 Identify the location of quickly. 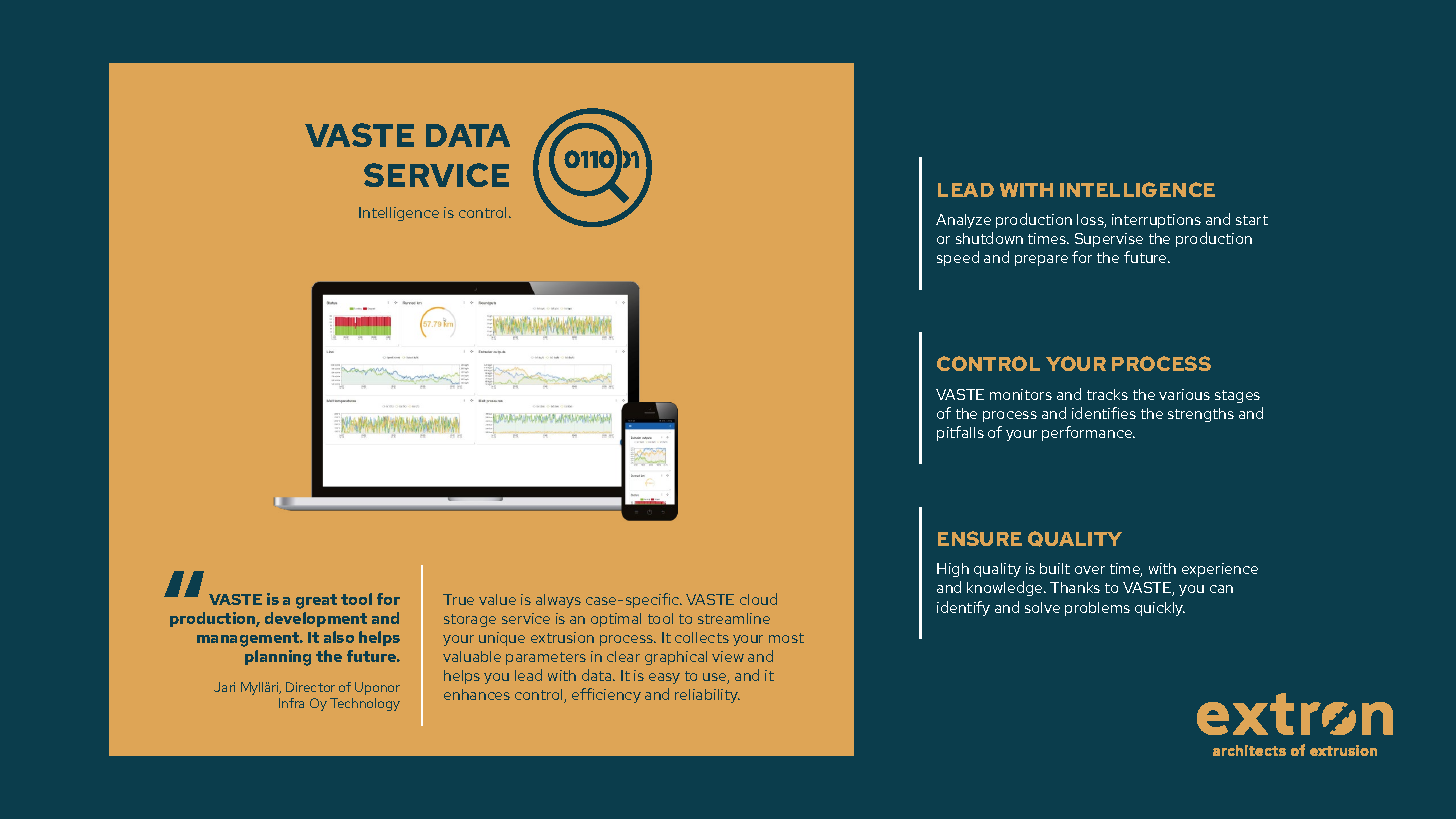
(1160, 609).
